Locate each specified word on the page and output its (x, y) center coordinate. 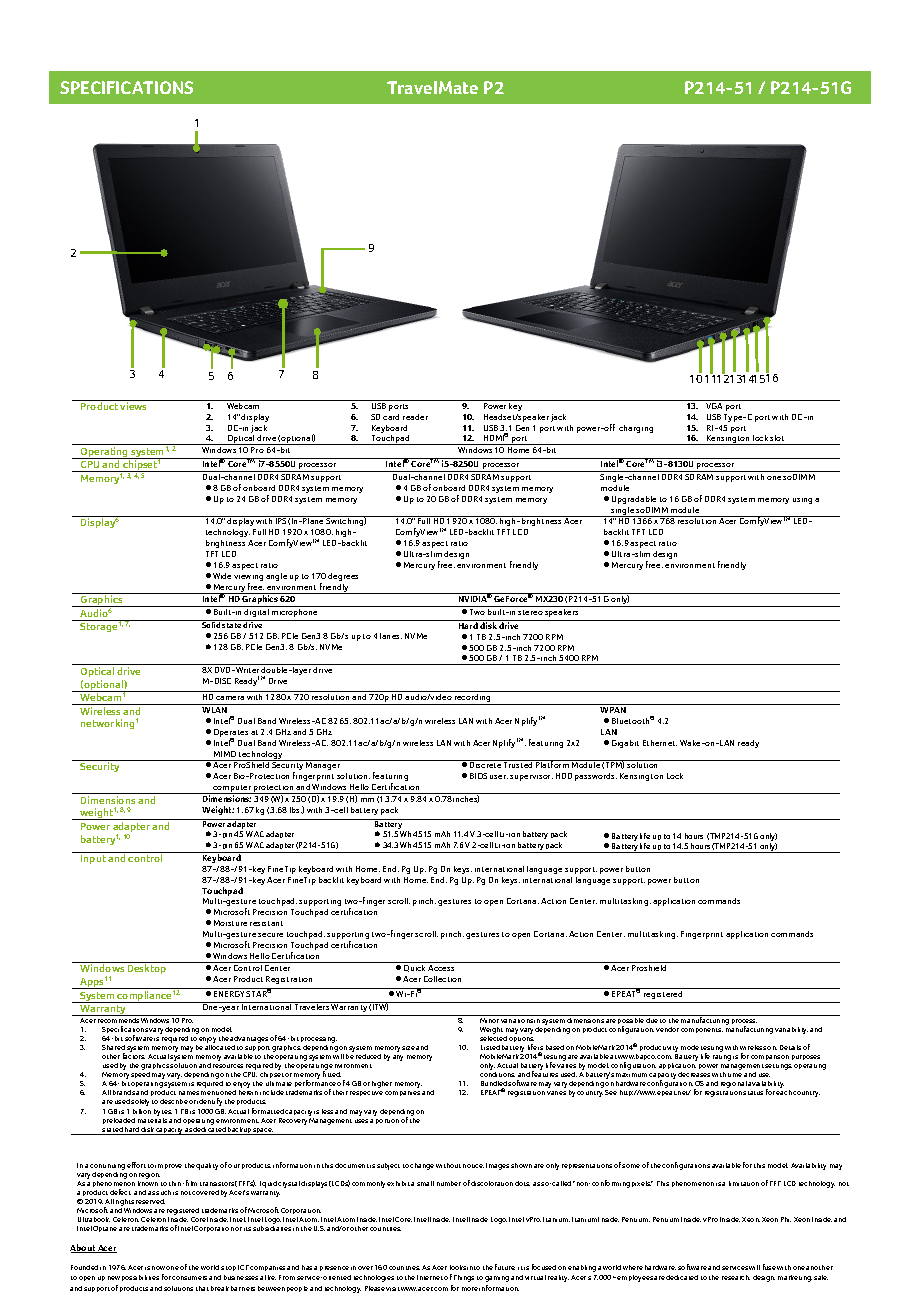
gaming (497, 1279)
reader (415, 417)
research (736, 1277)
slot (777, 438)
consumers (189, 1278)
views (133, 406)
